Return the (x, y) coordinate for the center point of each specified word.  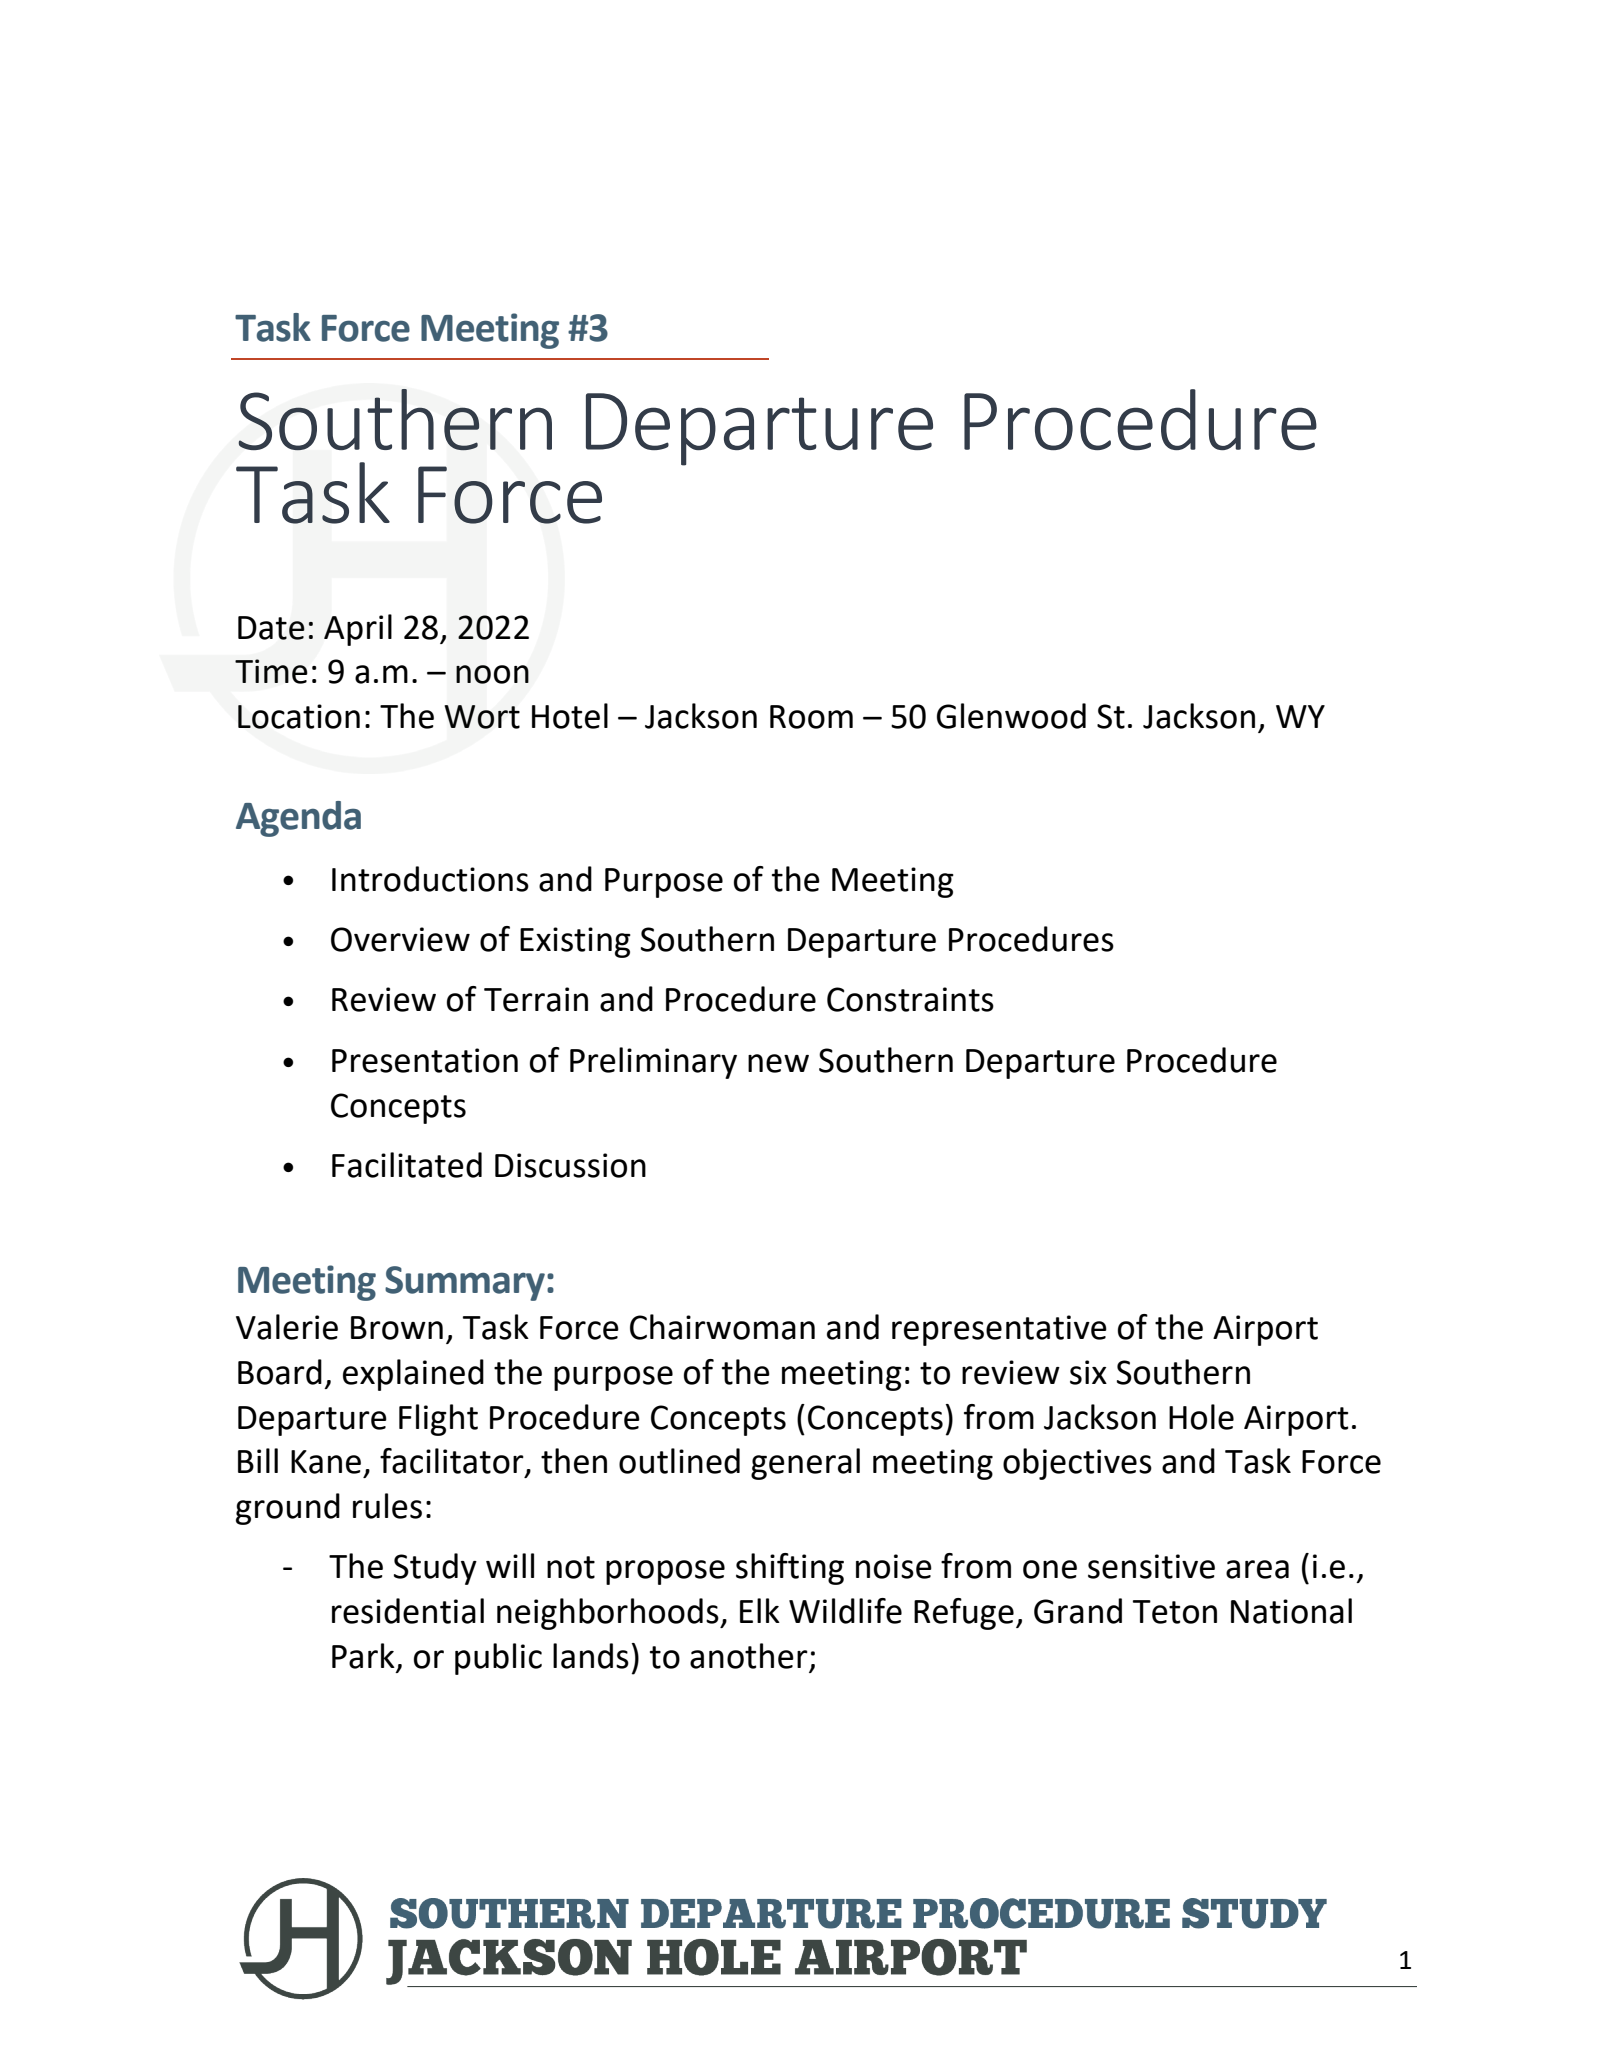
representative (999, 1330)
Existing (575, 942)
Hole (1201, 1417)
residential (408, 1611)
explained (413, 1375)
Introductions (430, 879)
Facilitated (407, 1165)
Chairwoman (722, 1327)
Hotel (570, 716)
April (358, 630)
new (778, 1063)
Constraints (910, 999)
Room (811, 717)
